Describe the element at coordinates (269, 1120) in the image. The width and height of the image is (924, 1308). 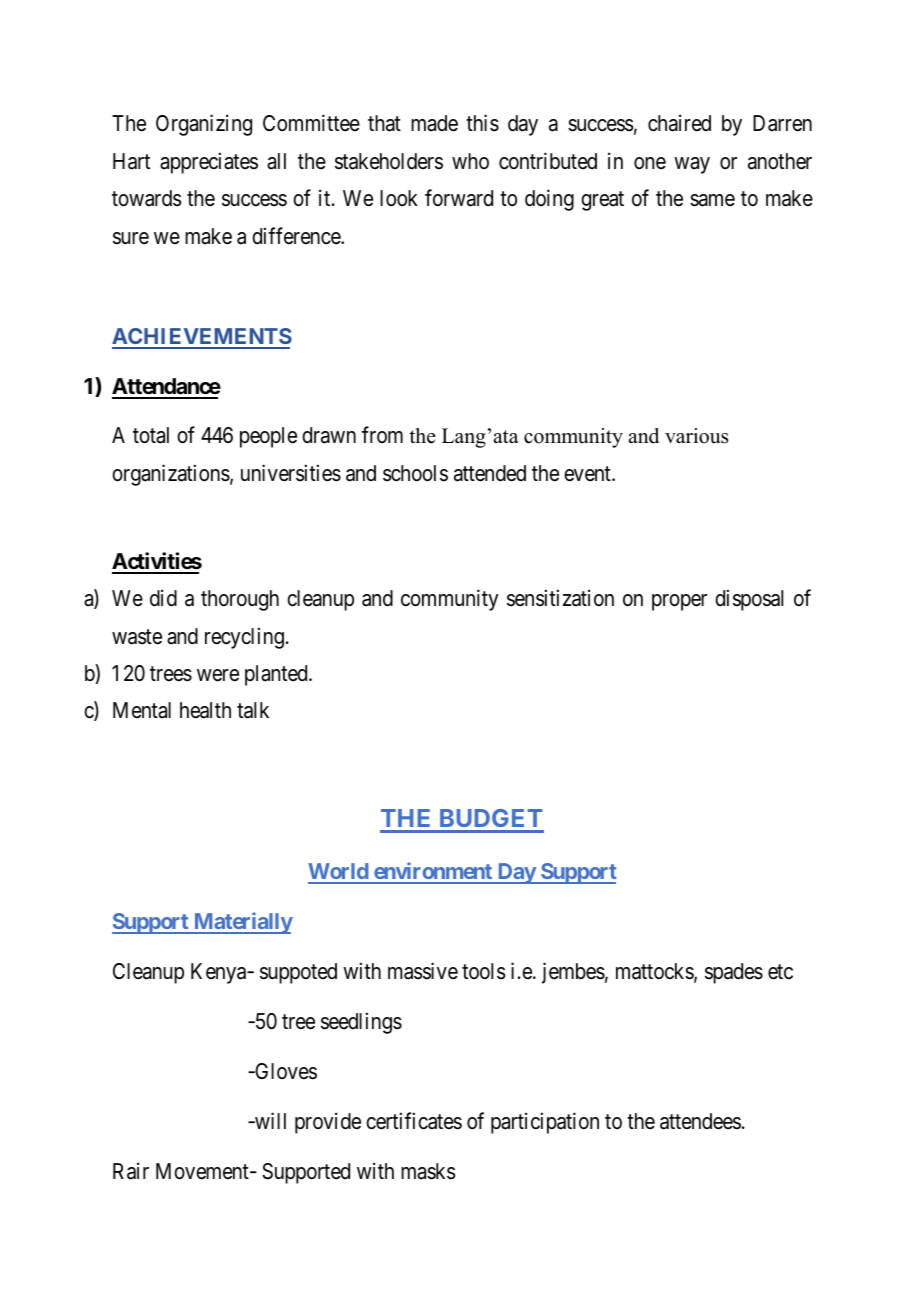
I see `will` at that location.
